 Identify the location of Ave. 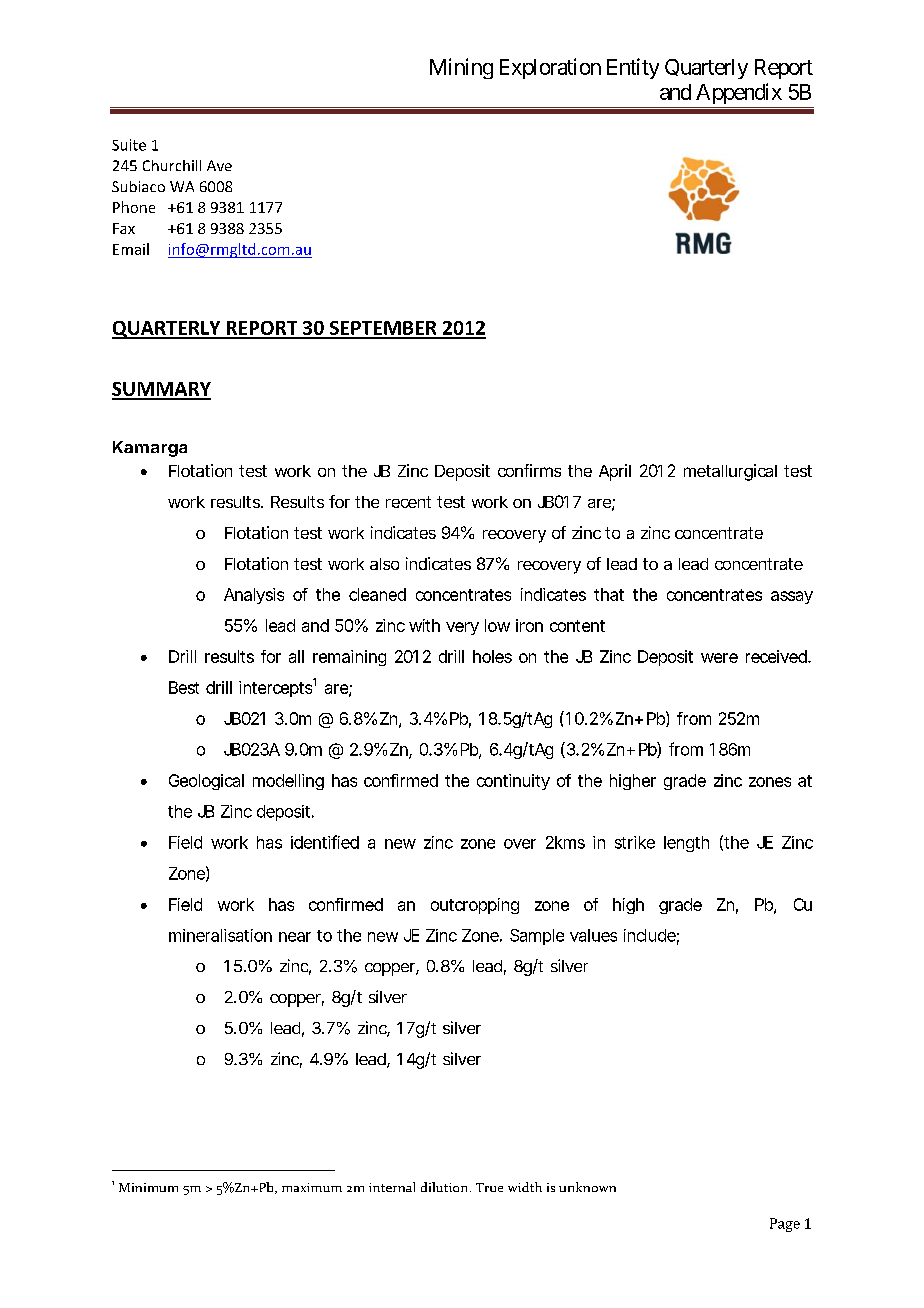
(219, 165).
